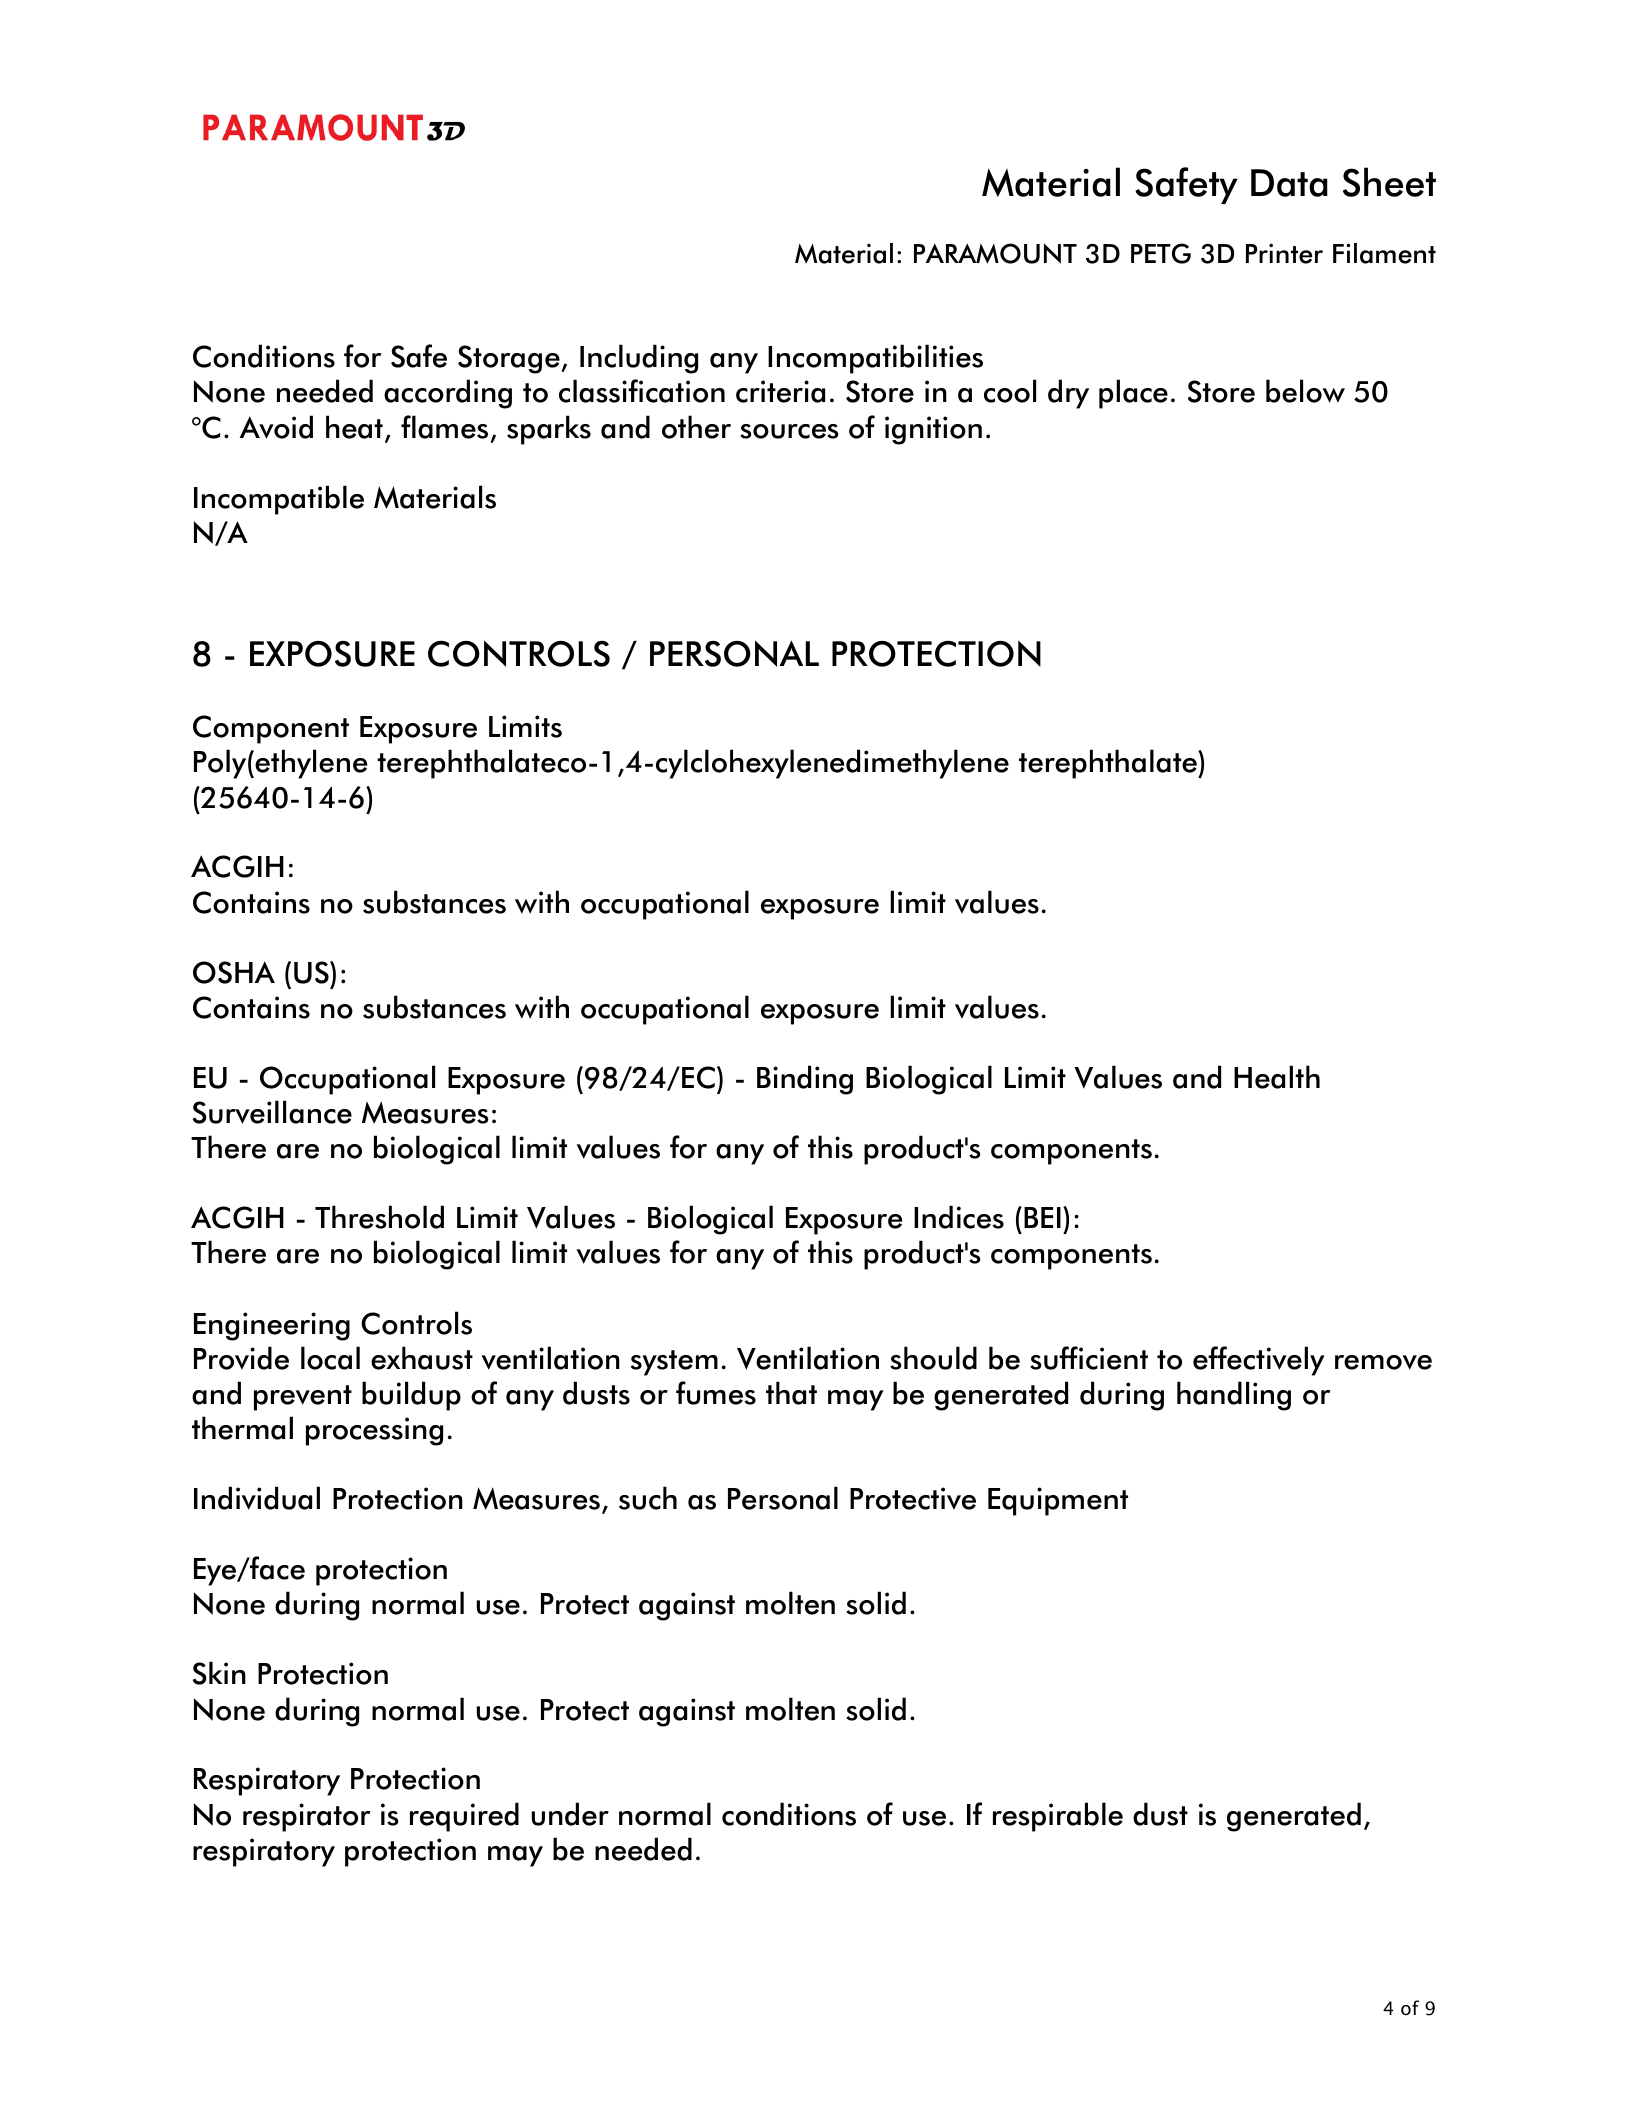 The width and height of the screenshot is (1628, 2107). Describe the element at coordinates (509, 359) in the screenshot. I see `Storage` at that location.
